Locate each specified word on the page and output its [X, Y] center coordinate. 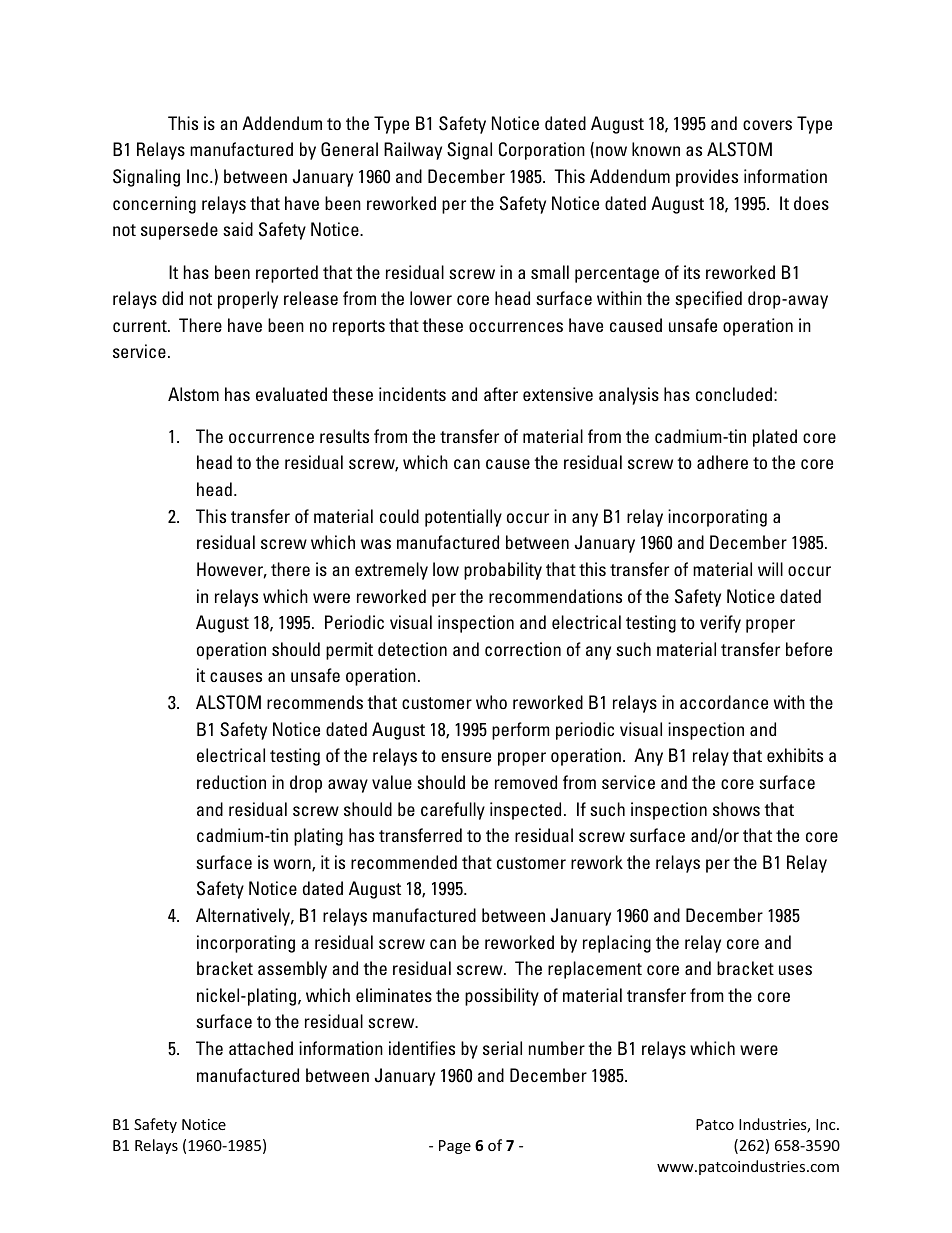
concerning [154, 205]
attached [261, 1048]
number [556, 1048]
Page [455, 1147]
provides [707, 178]
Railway [413, 151]
